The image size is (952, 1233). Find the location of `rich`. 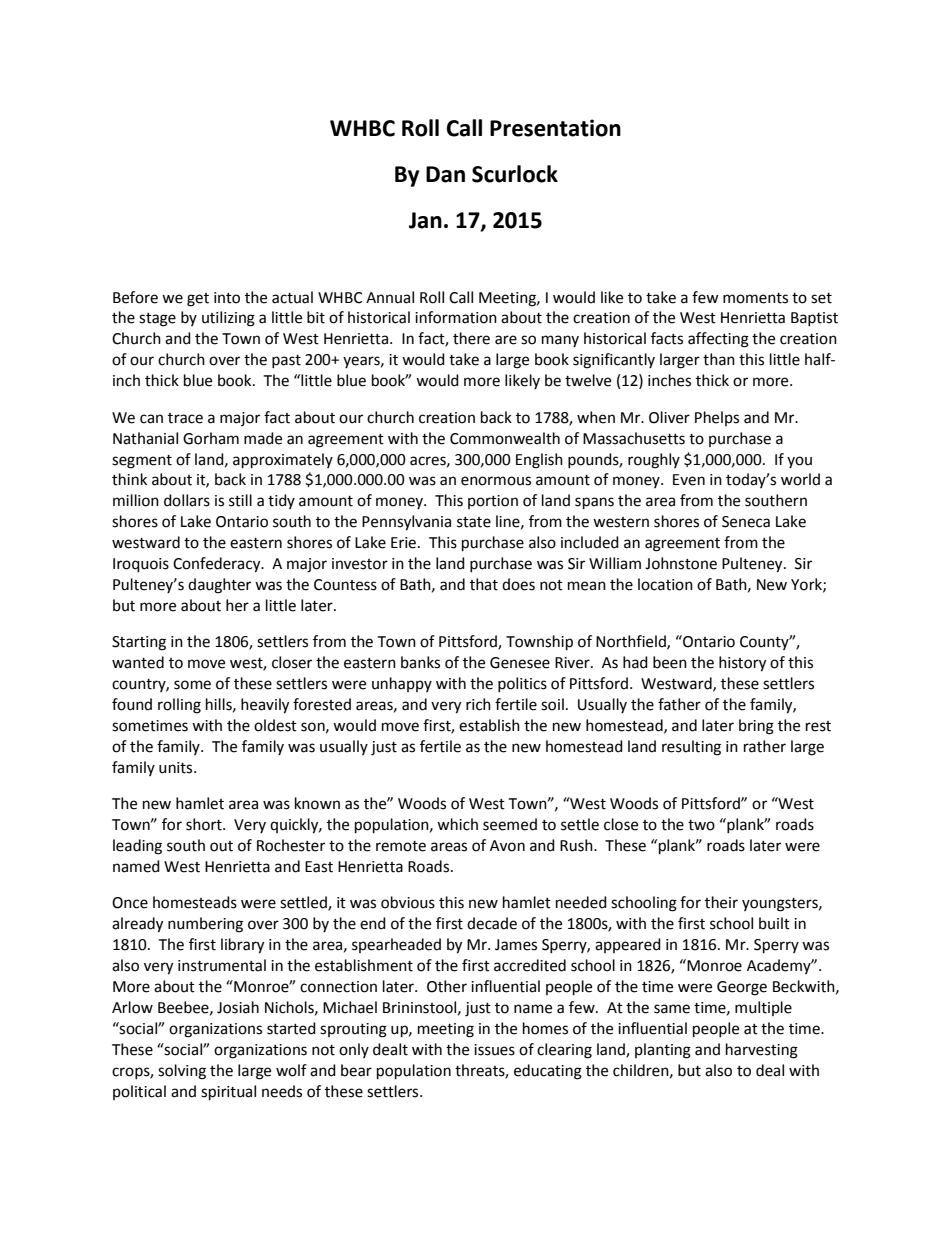

rich is located at coordinates (478, 704).
